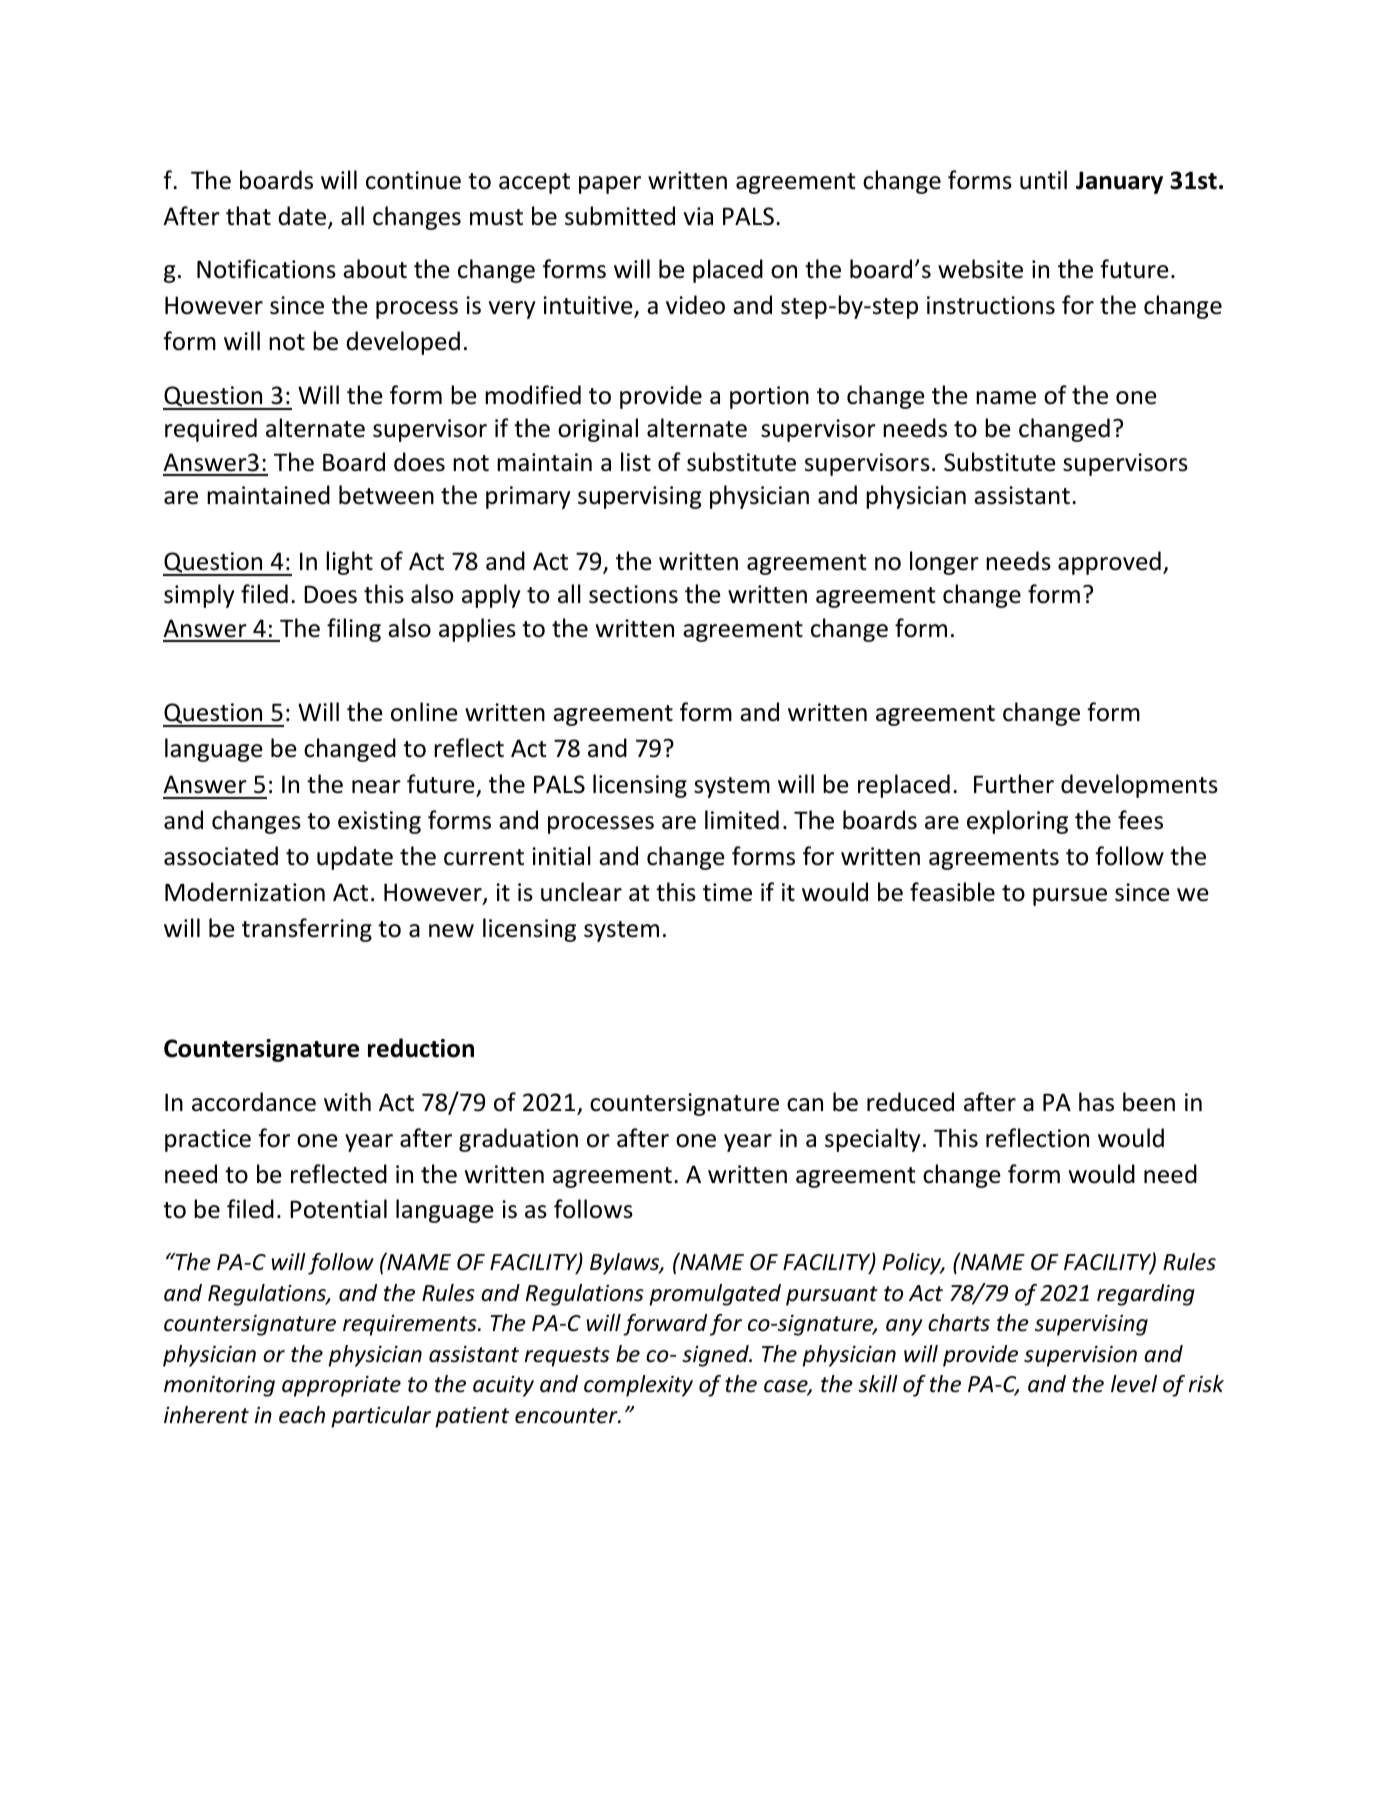 The height and width of the page is (1796, 1388). What do you see at coordinates (341, 1386) in the page?
I see `appropriate` at bounding box center [341, 1386].
